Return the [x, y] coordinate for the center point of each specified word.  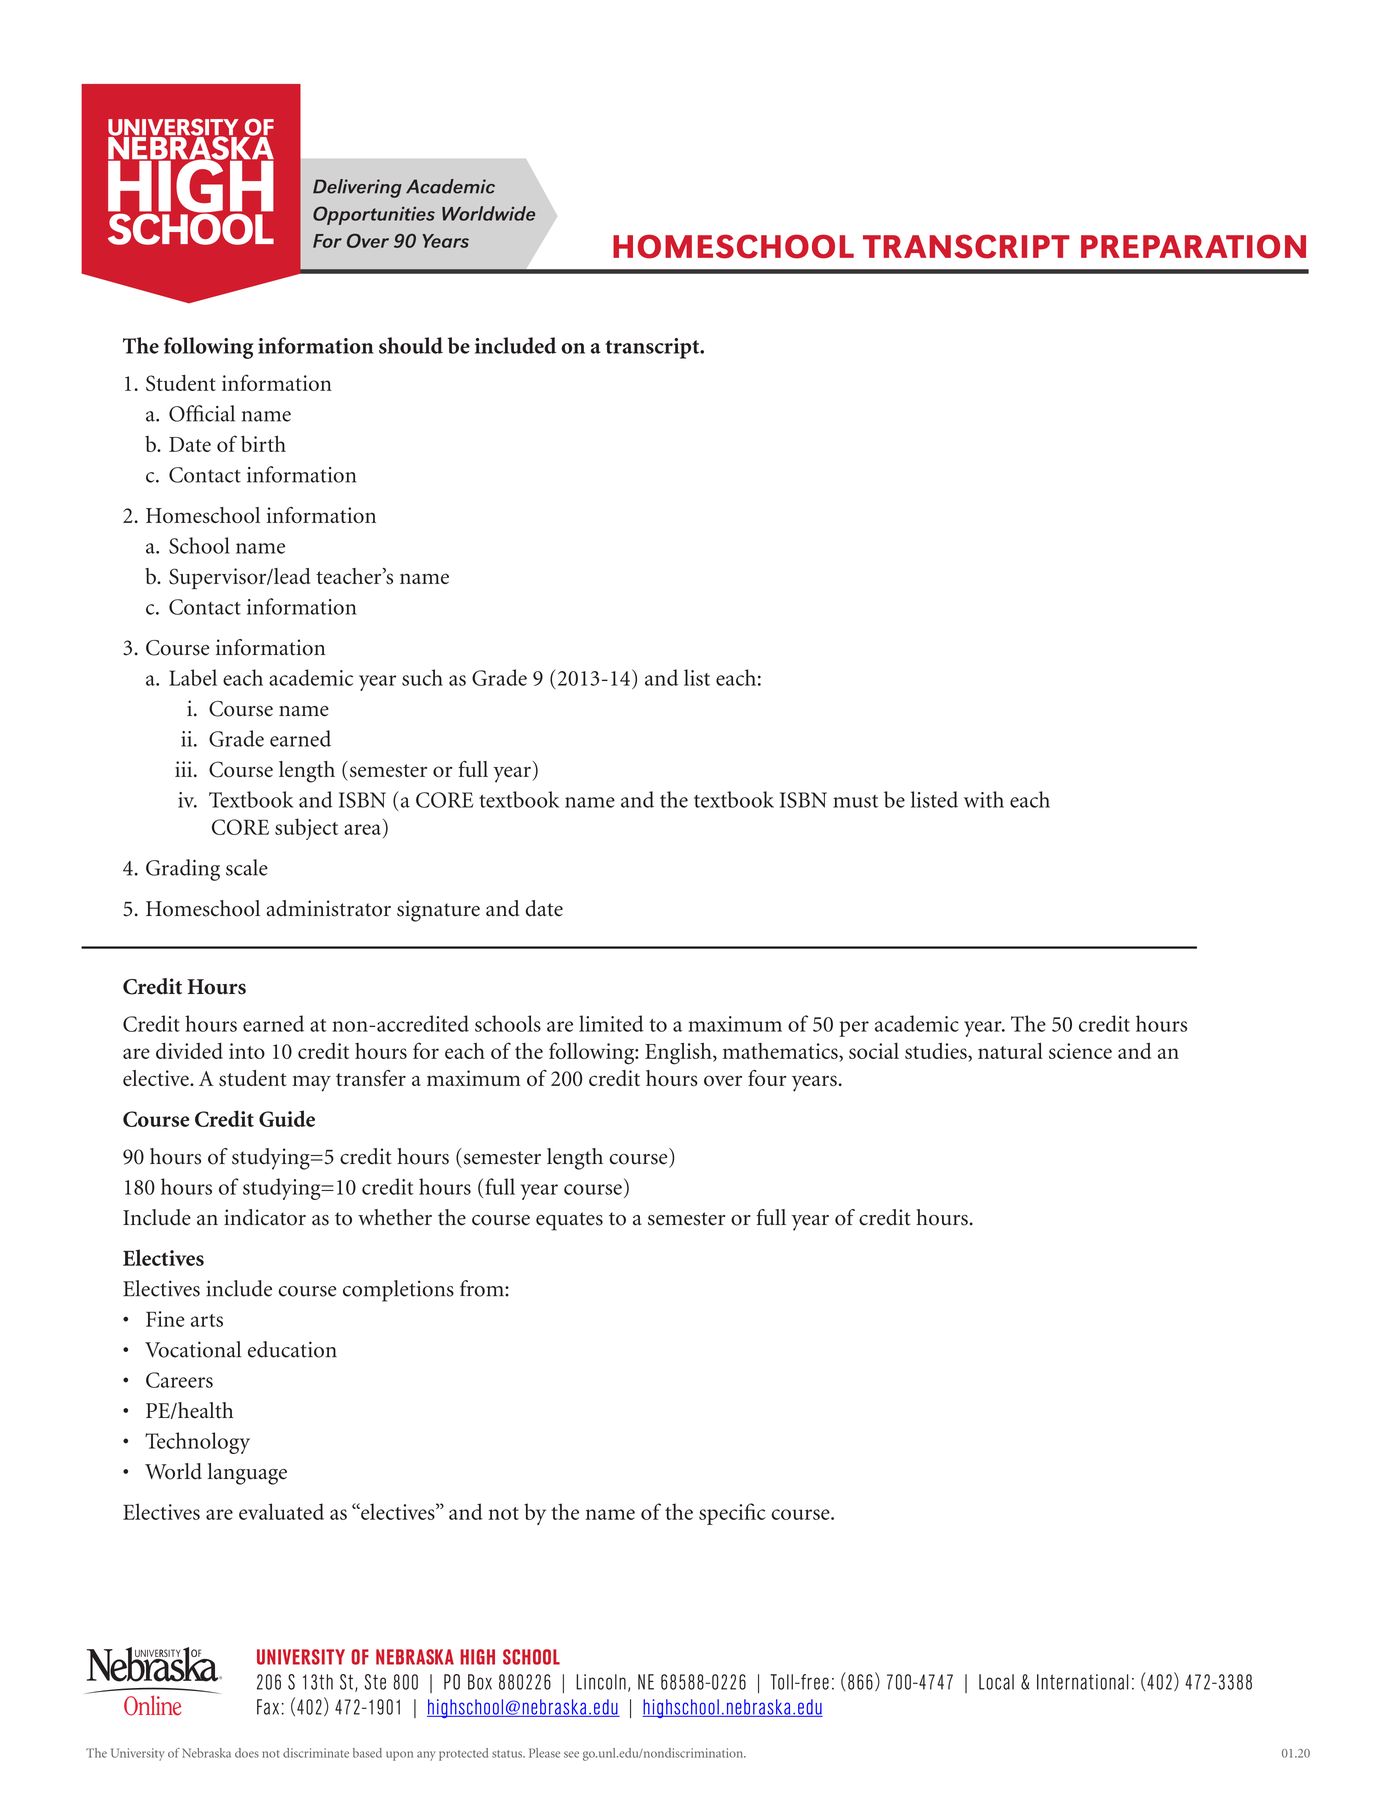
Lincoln [601, 1682]
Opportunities [374, 215]
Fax [268, 1707]
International [1082, 1682]
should [411, 345]
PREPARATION [1193, 246]
